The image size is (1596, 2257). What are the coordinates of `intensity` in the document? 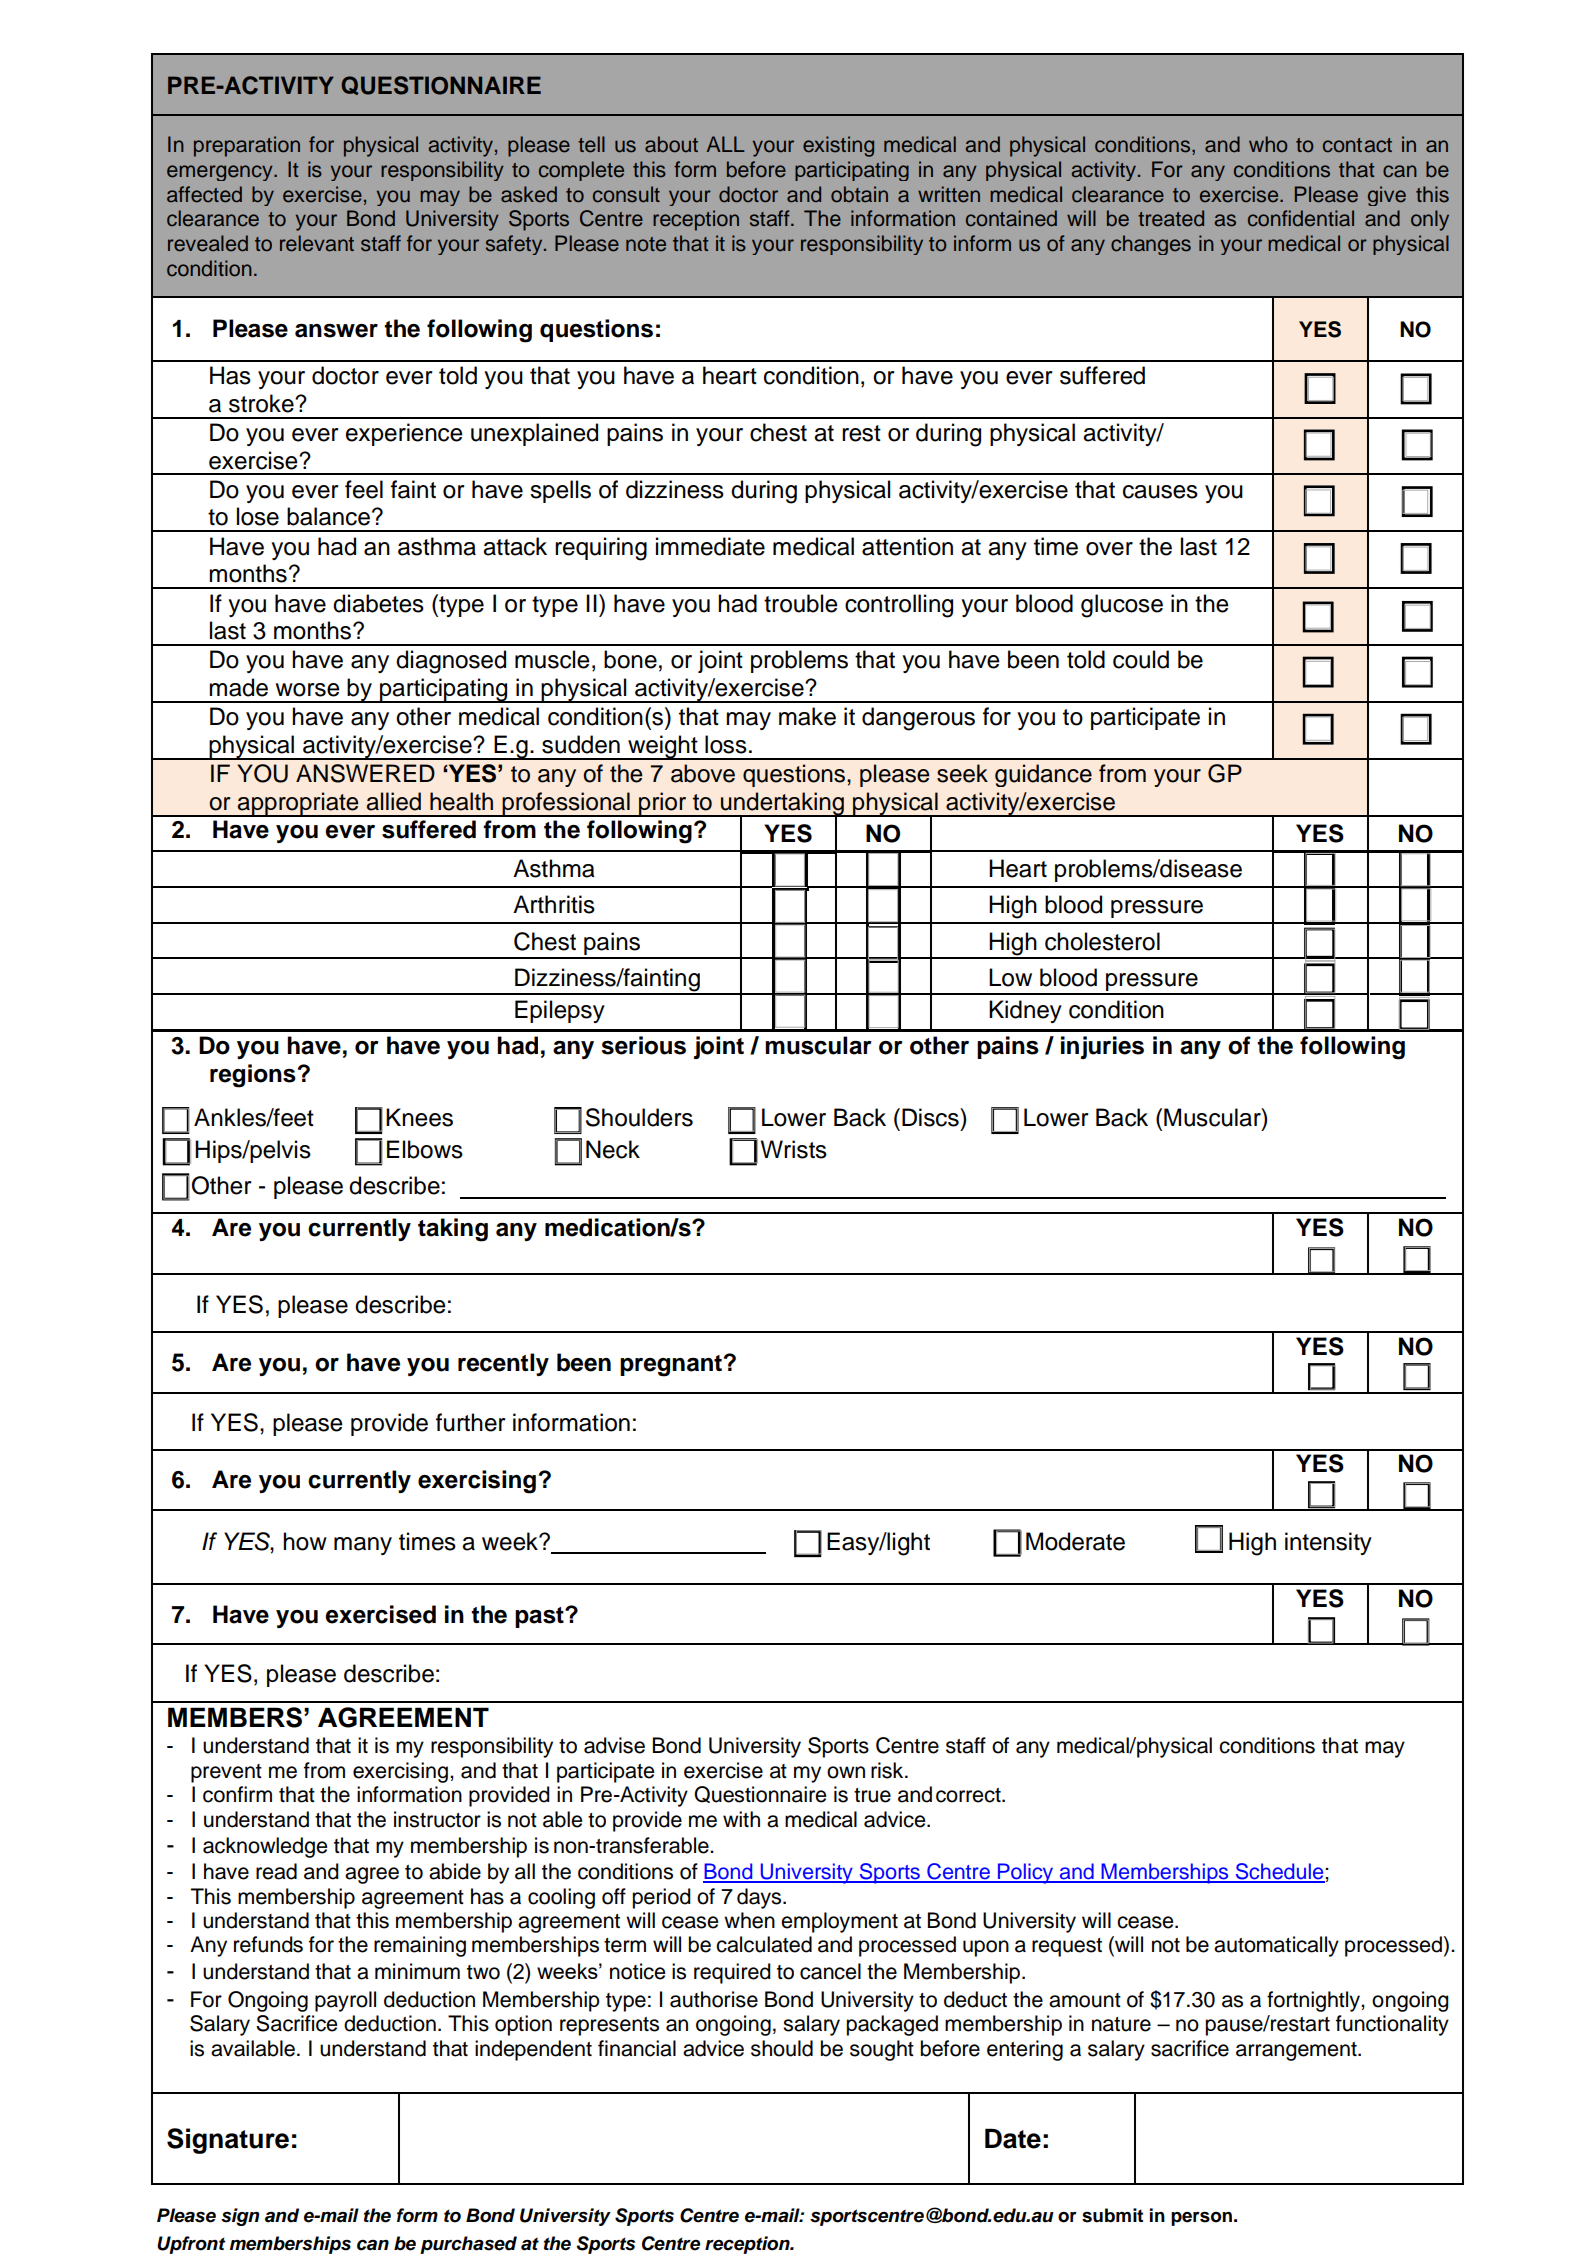 It's located at (1328, 1543).
